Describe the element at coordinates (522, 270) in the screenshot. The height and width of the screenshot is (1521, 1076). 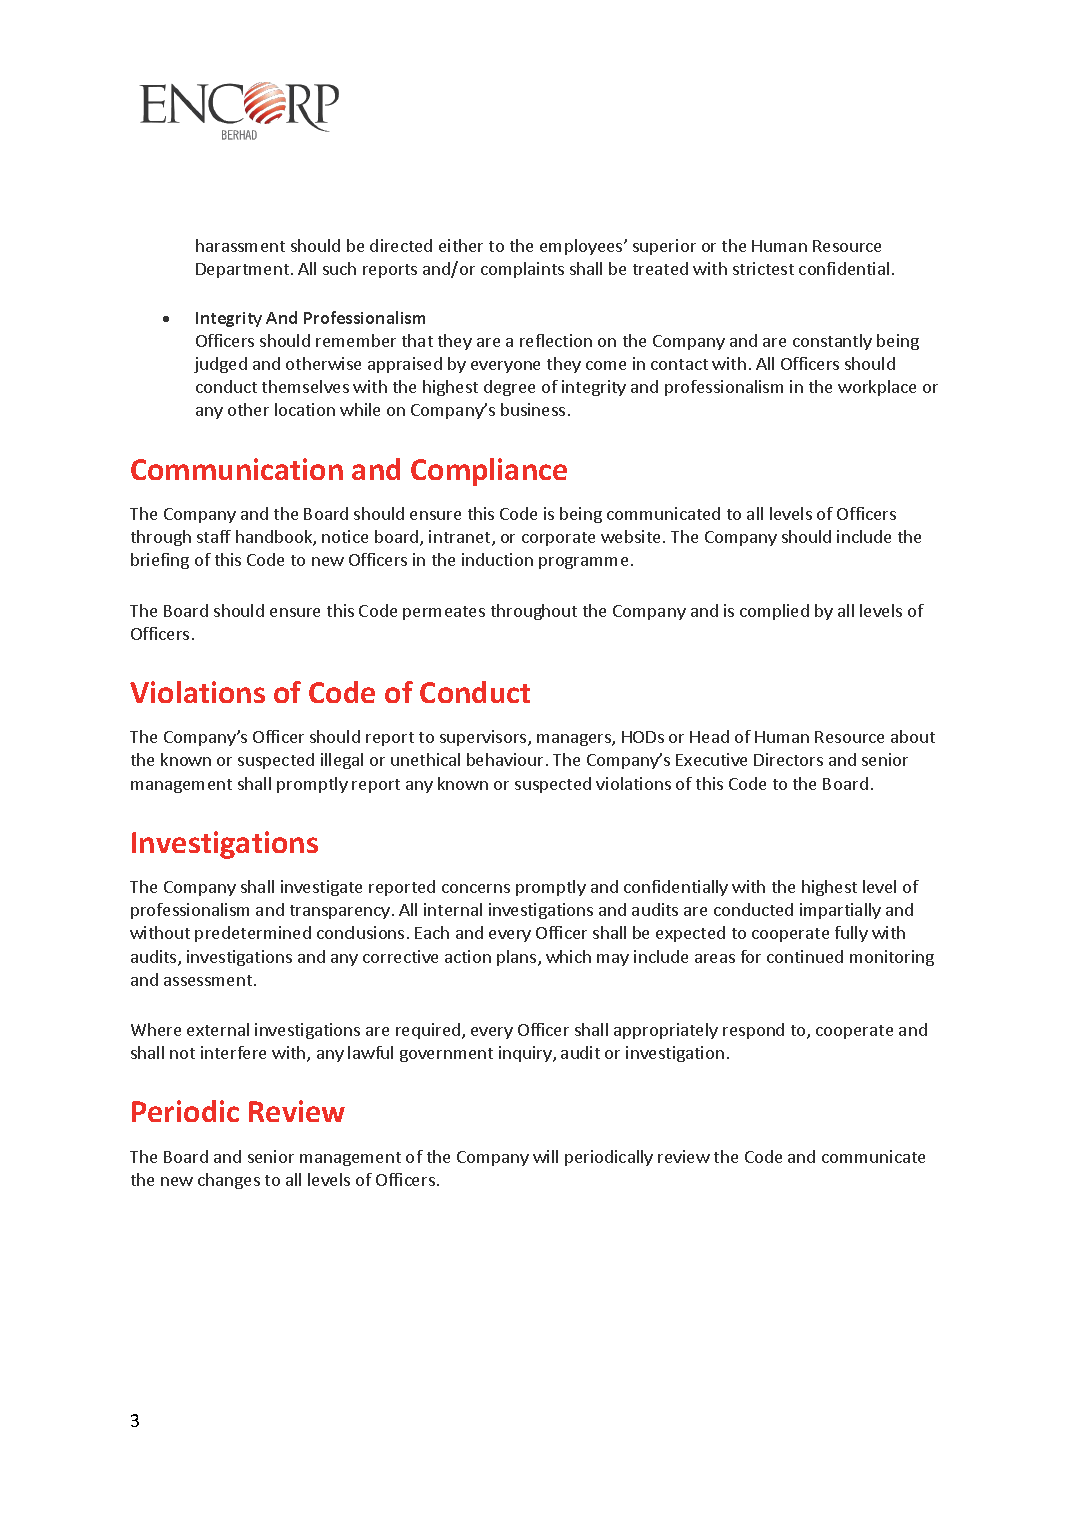
I see `complaints` at that location.
